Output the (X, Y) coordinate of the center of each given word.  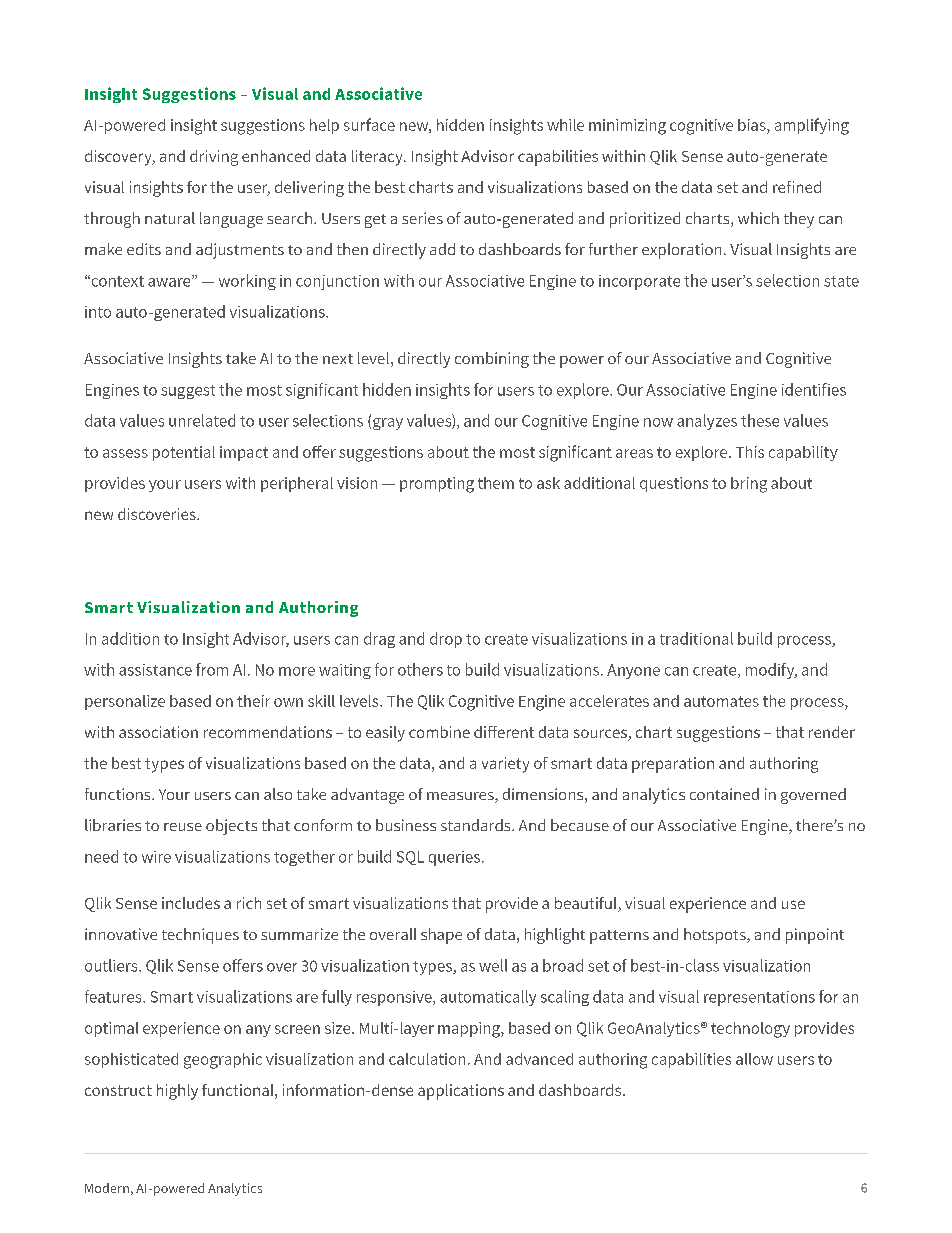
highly (177, 1092)
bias (753, 125)
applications (461, 1092)
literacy (378, 158)
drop (446, 640)
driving (214, 158)
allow (754, 1059)
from (212, 669)
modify (771, 671)
